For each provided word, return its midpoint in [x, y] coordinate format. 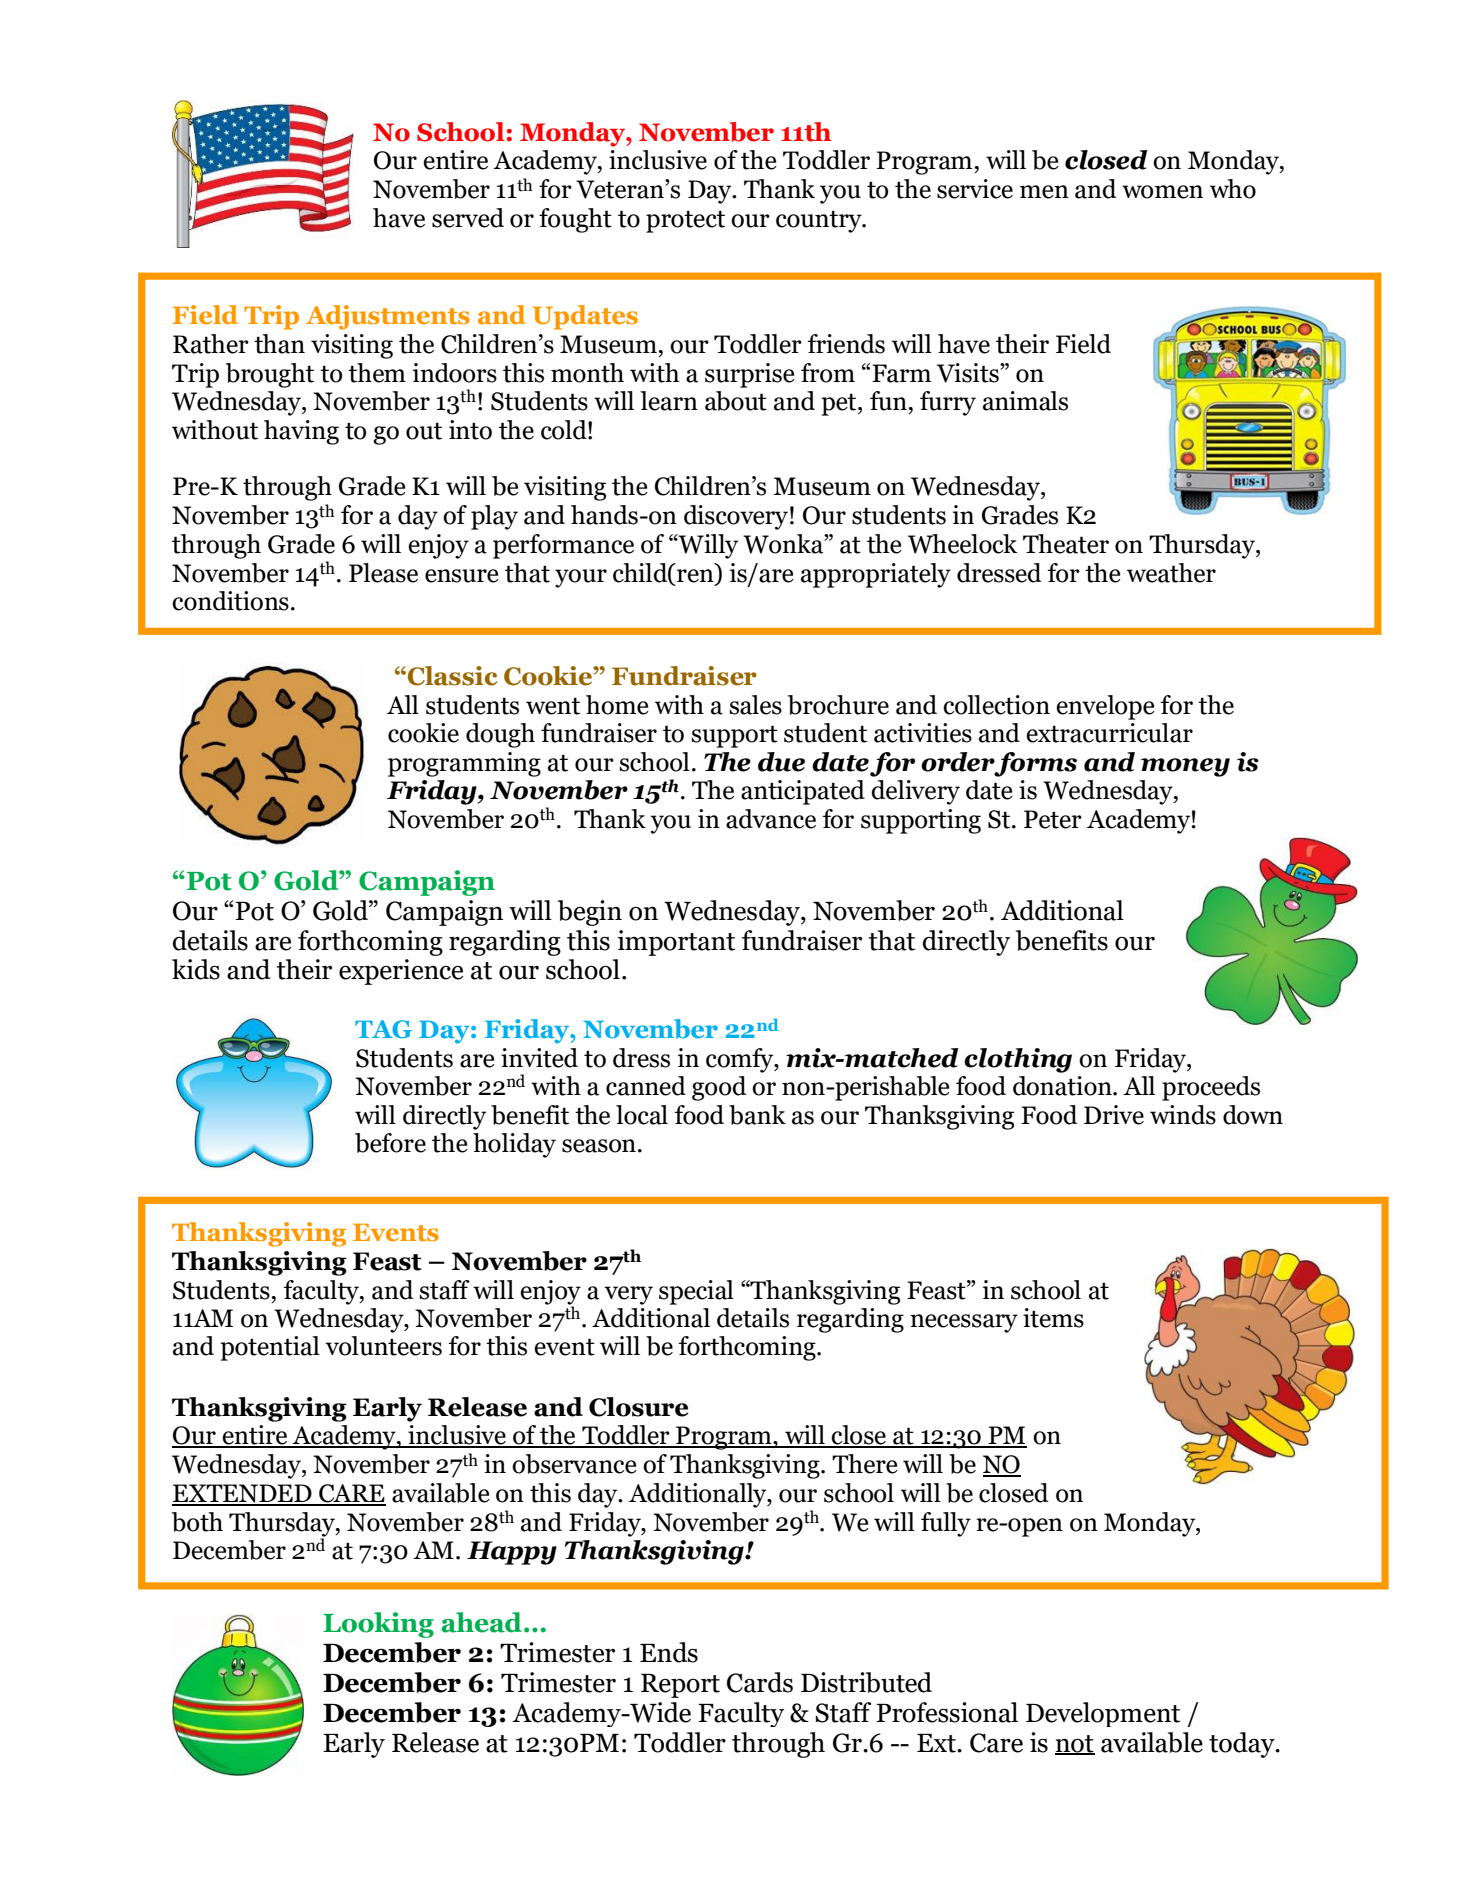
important [676, 943]
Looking [378, 1625]
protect [685, 221]
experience [401, 972]
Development [1103, 1714]
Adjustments [388, 317]
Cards [760, 1682]
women [1162, 192]
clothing [1018, 1060]
